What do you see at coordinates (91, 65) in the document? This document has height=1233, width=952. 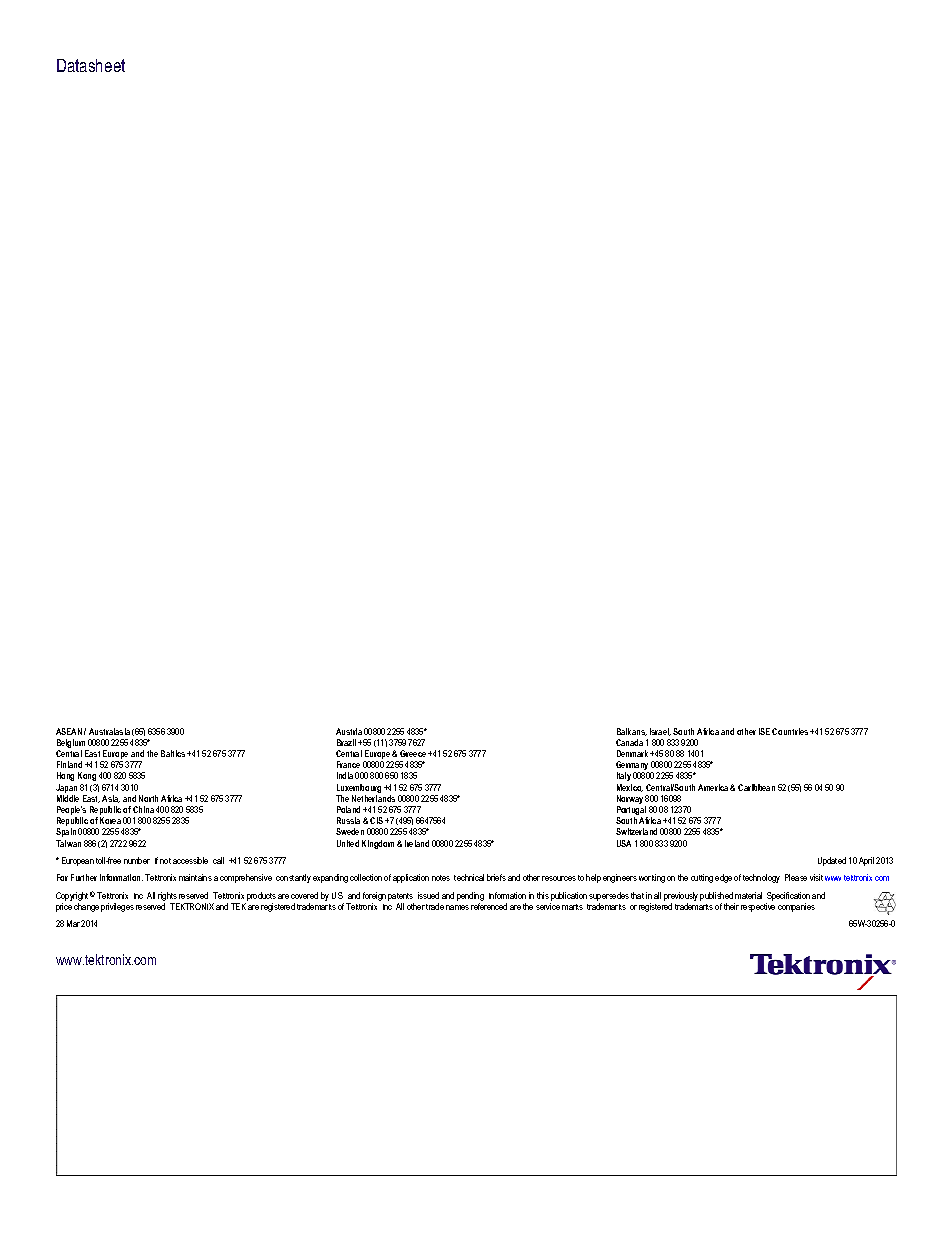 I see `Datasheet` at bounding box center [91, 65].
